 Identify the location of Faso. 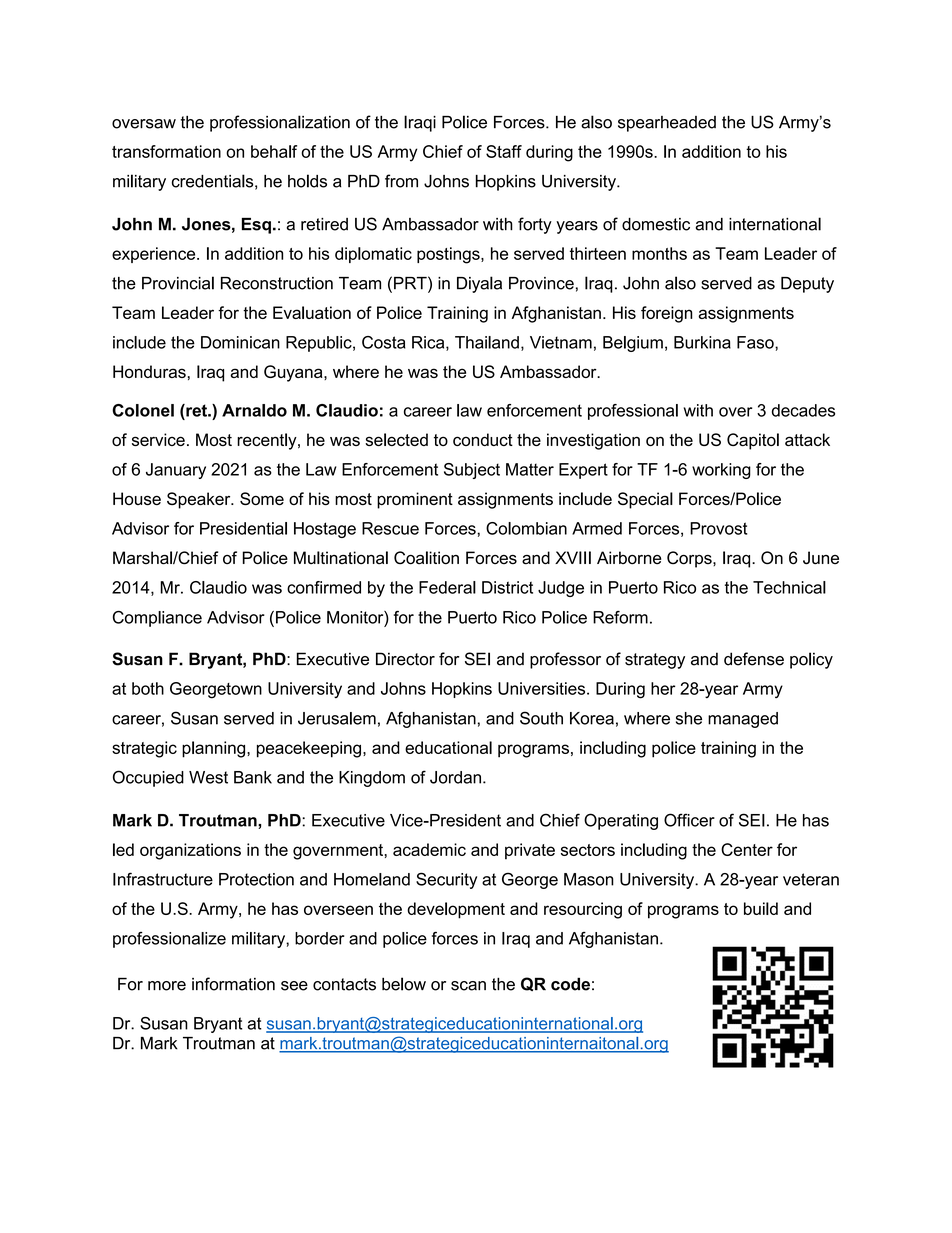
(756, 342).
